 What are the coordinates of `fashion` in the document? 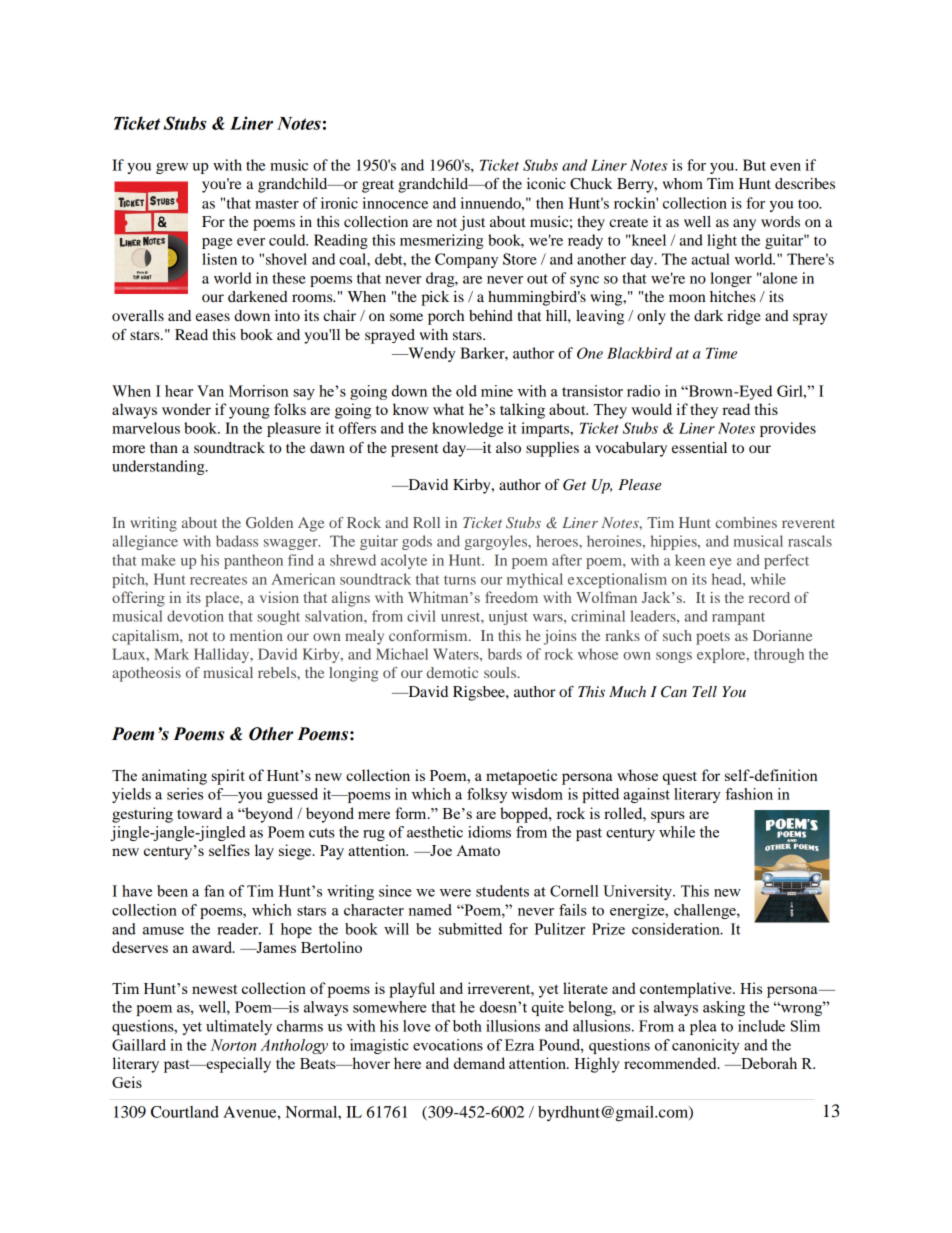 It's located at (749, 794).
